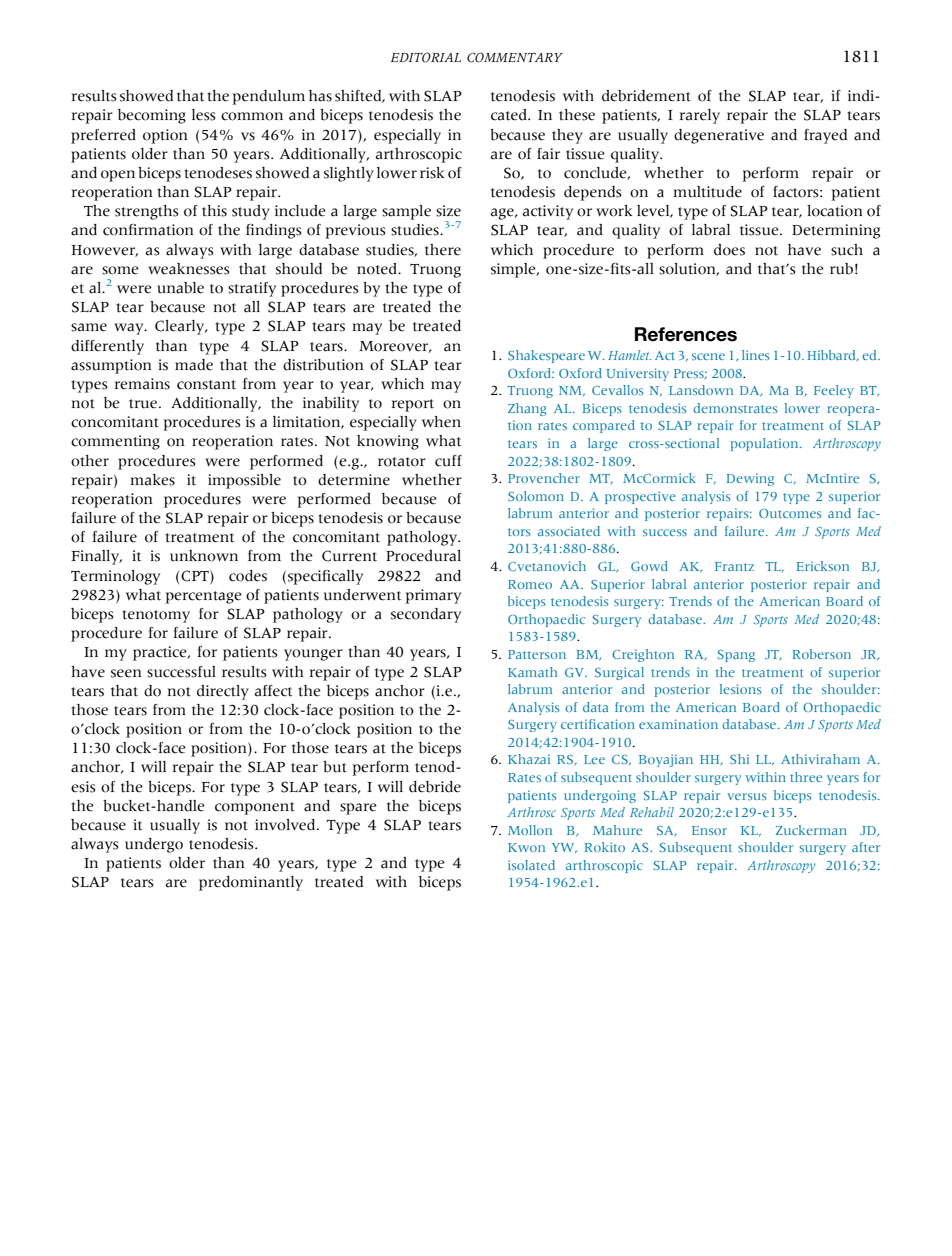  What do you see at coordinates (700, 116) in the screenshot?
I see `rarely` at bounding box center [700, 116].
